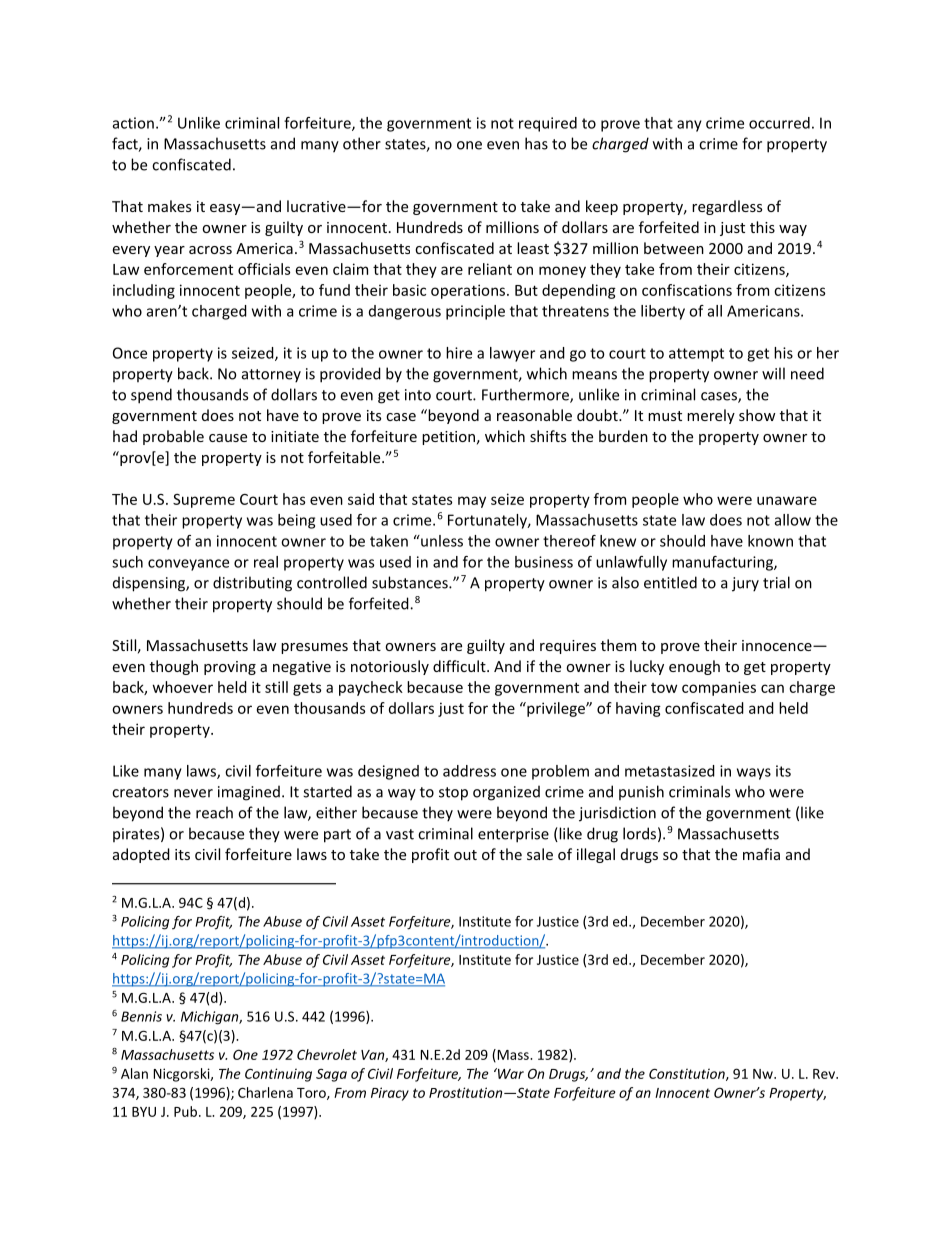  I want to click on Pub, so click(185, 1111).
